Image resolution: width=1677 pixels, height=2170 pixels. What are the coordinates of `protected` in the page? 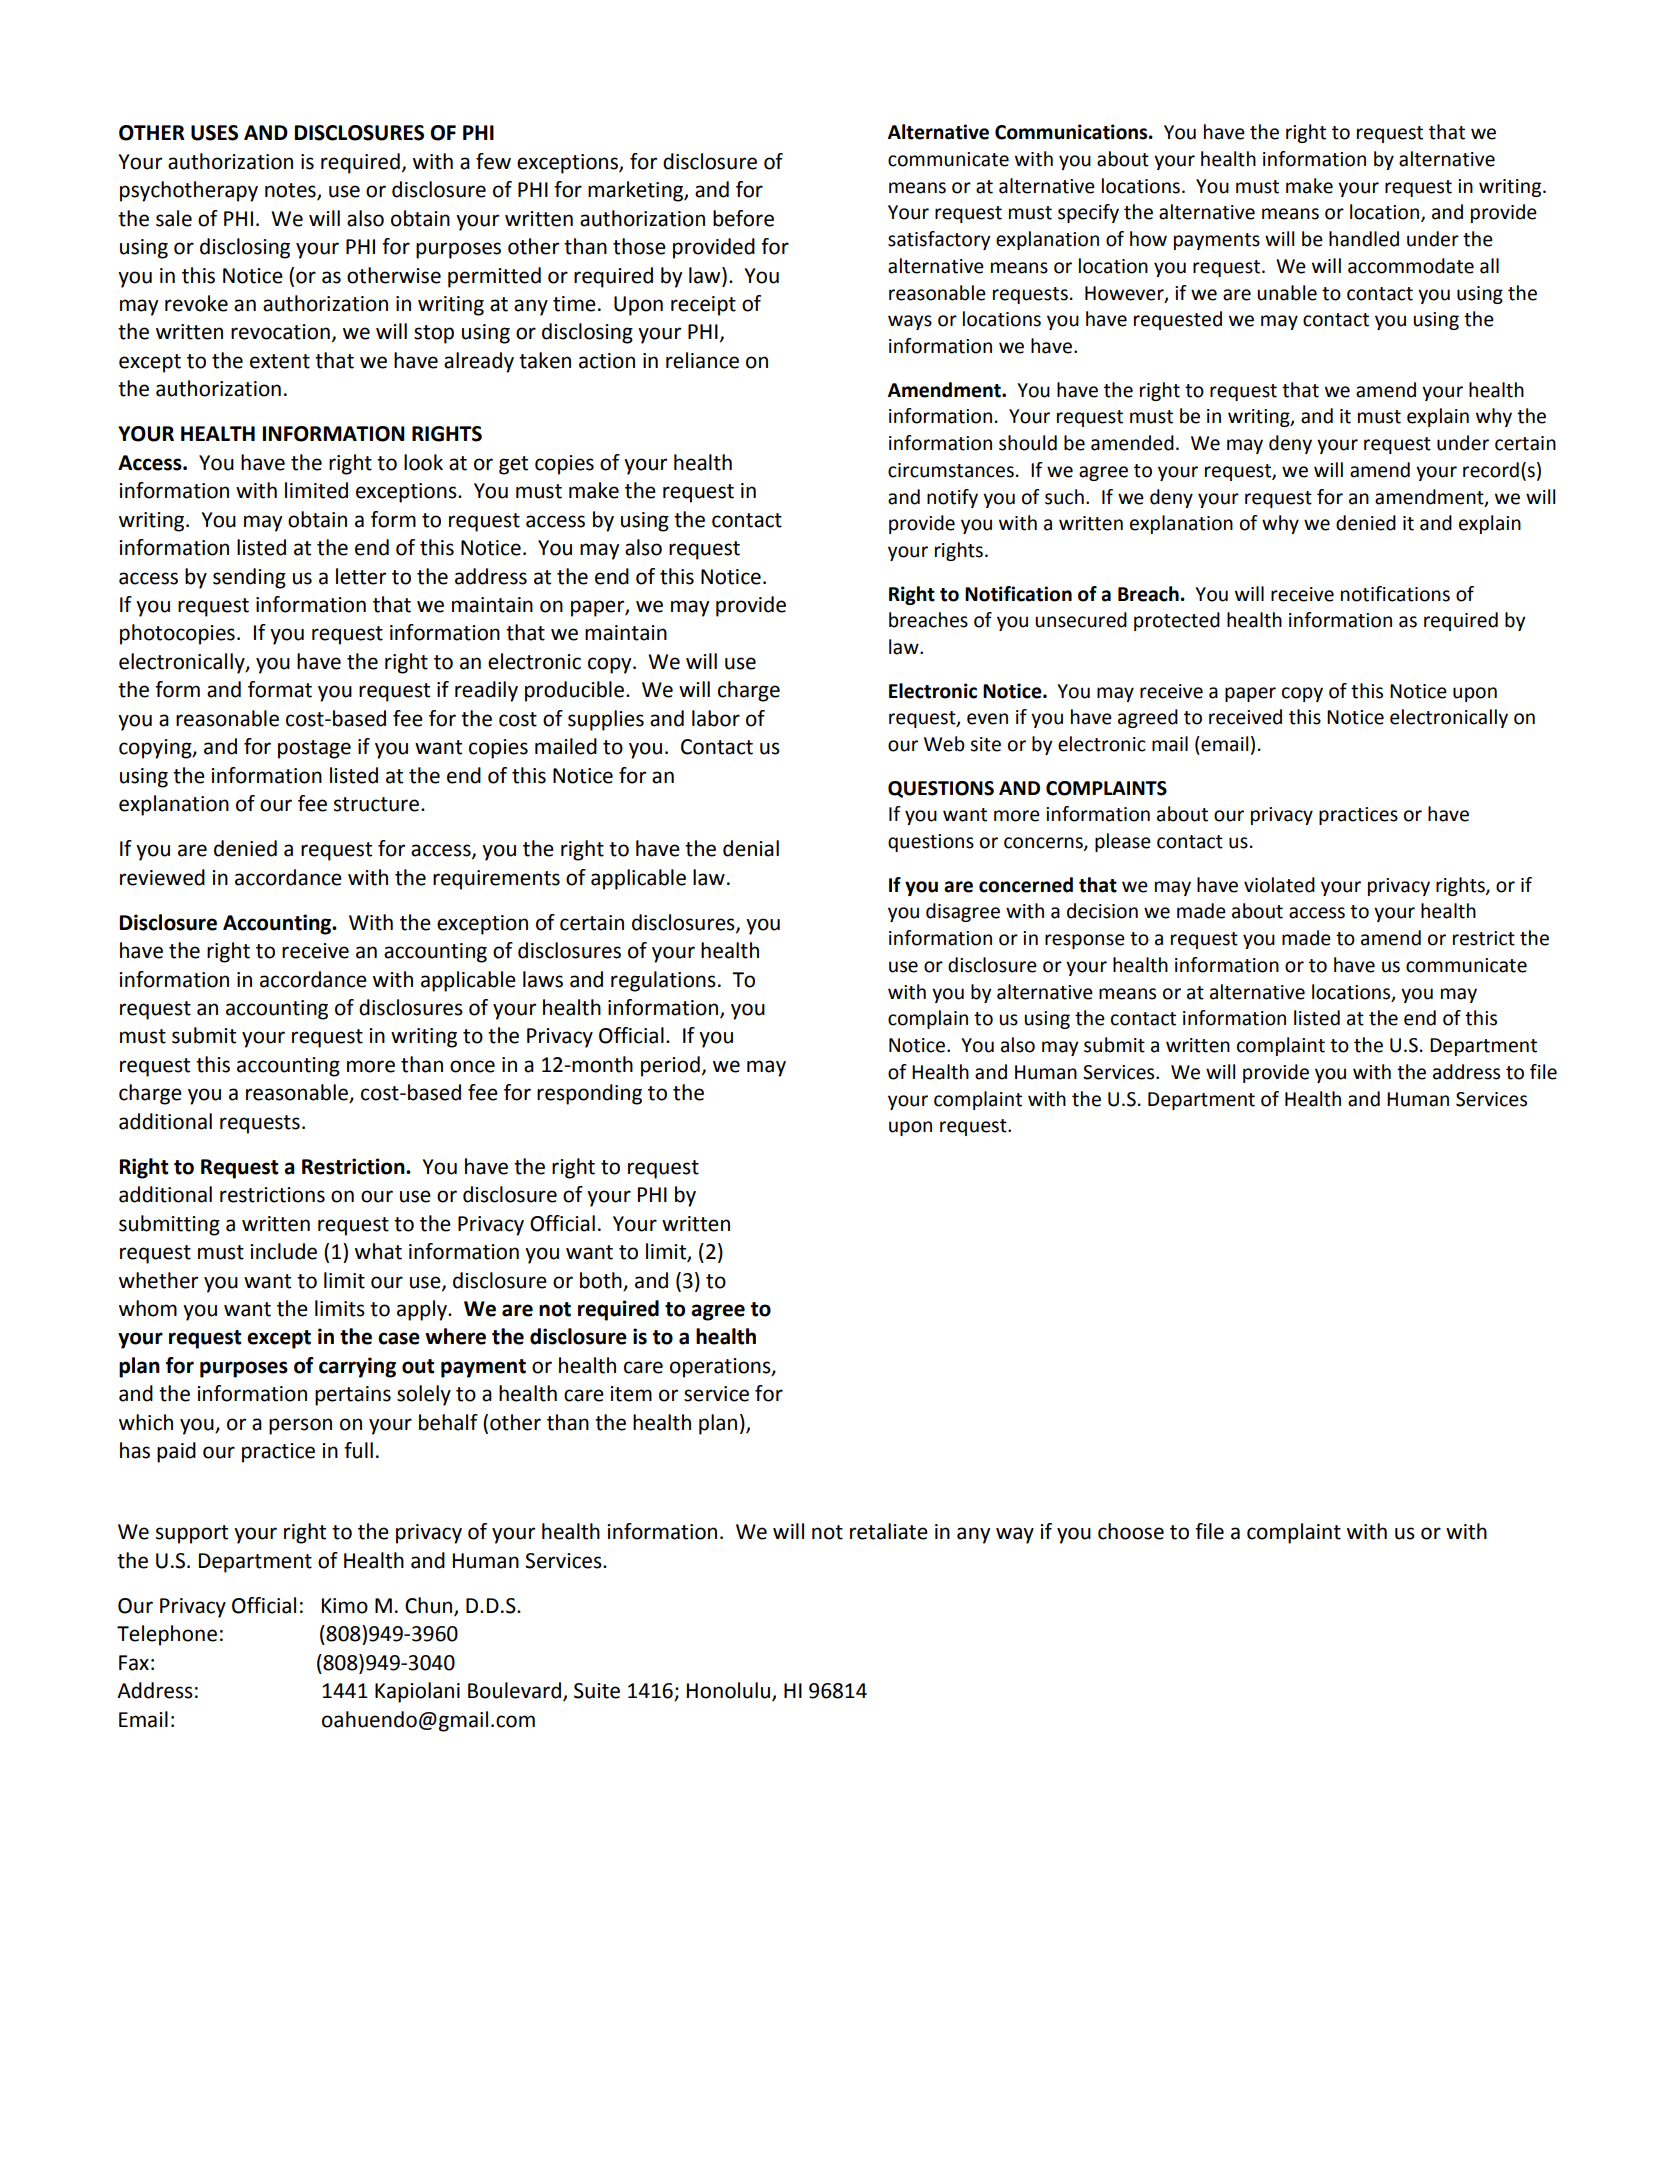 It's located at (1177, 621).
